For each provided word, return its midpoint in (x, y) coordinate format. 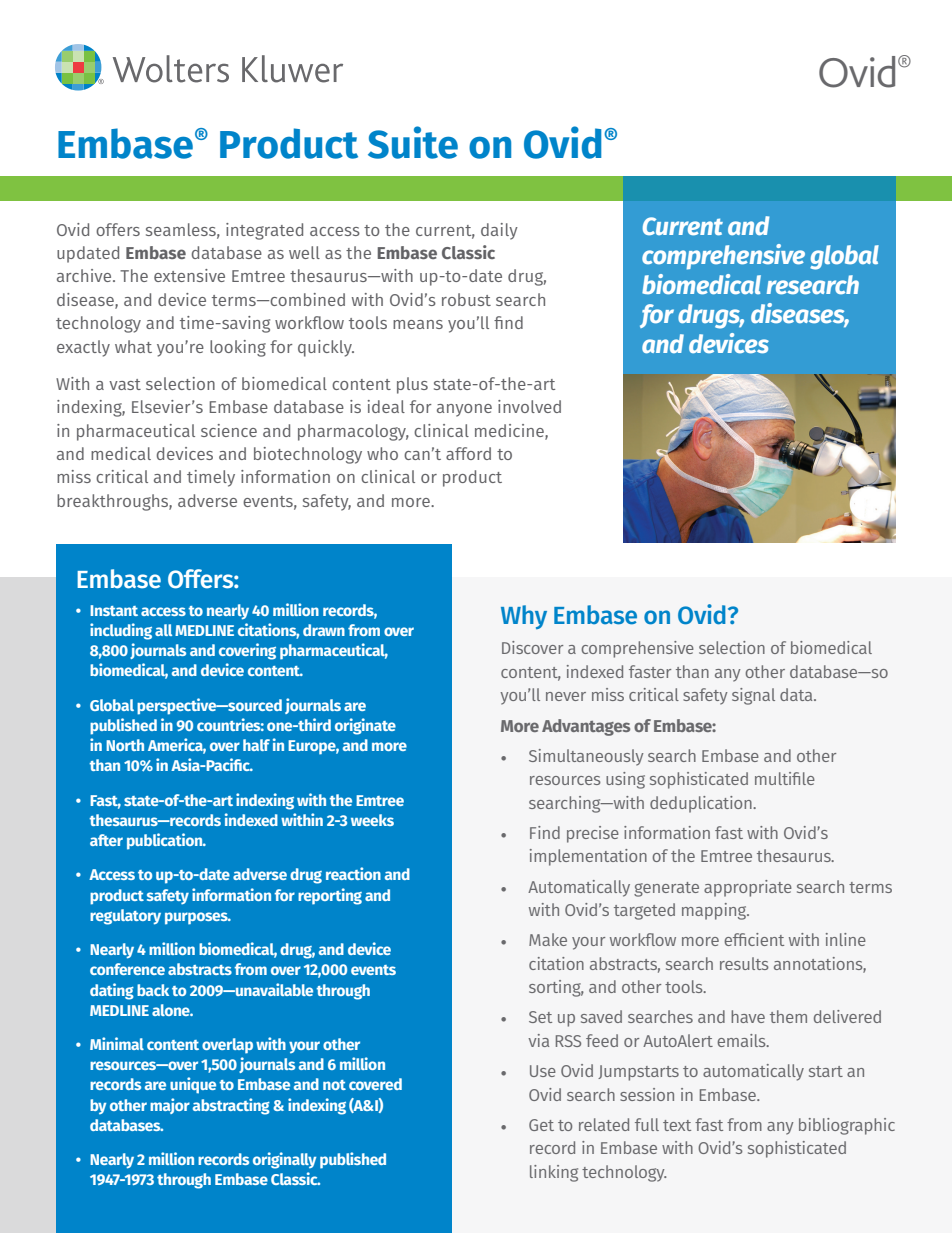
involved (529, 406)
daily (499, 231)
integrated (264, 231)
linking (554, 1173)
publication (166, 841)
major (170, 1106)
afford (468, 453)
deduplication (702, 804)
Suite (413, 142)
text (677, 1125)
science (229, 430)
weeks (372, 820)
